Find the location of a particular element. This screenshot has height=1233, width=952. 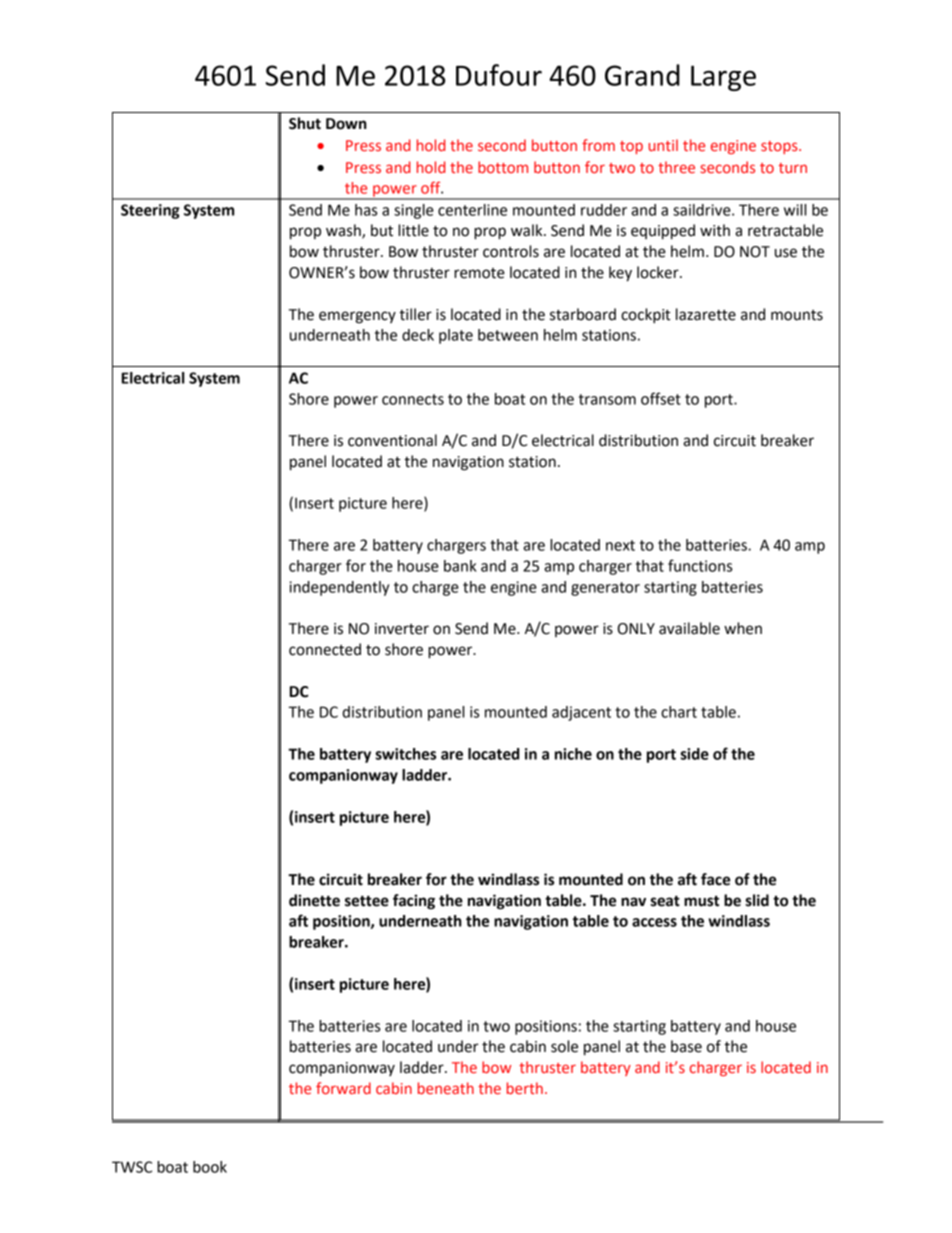

beneath is located at coordinates (446, 1088).
